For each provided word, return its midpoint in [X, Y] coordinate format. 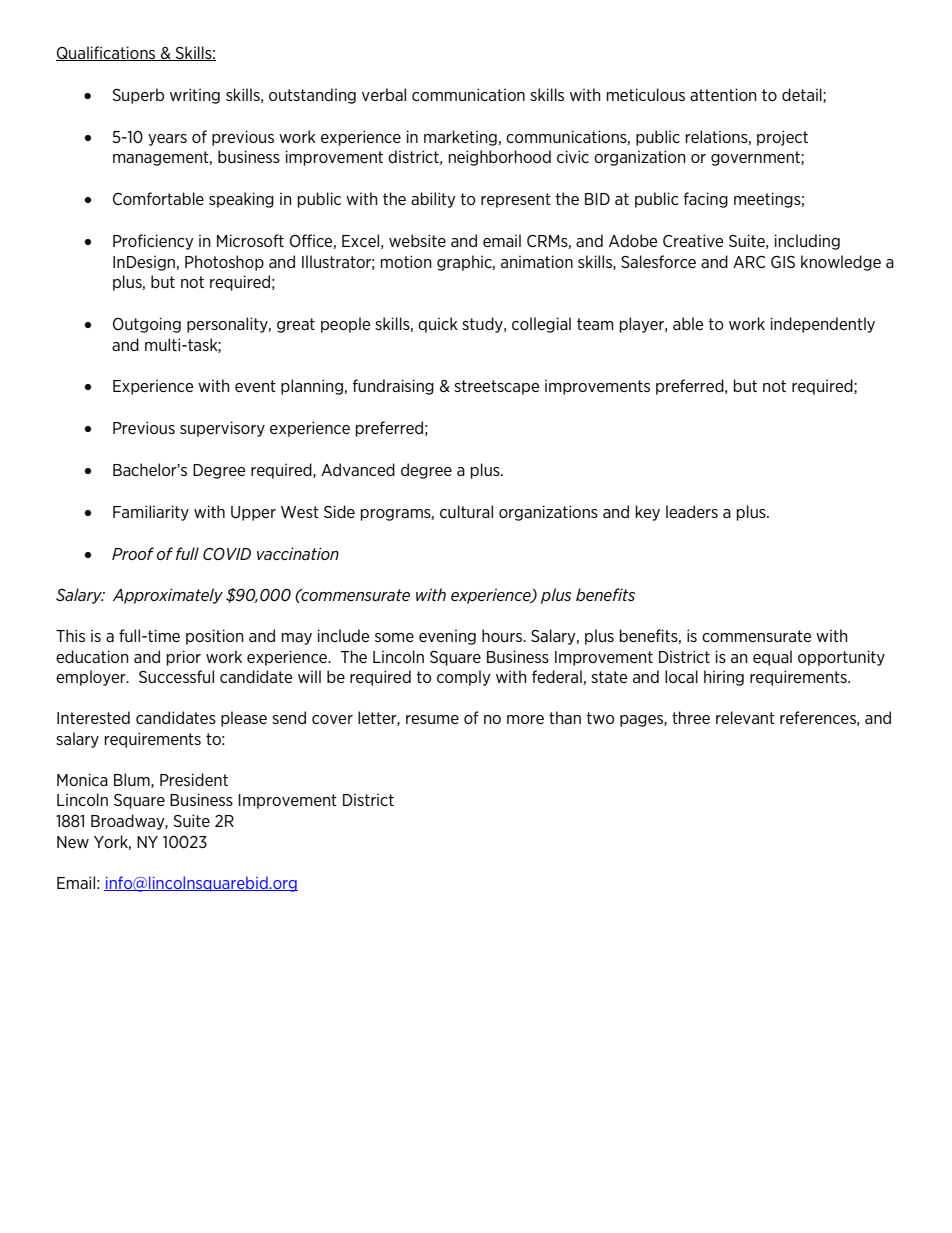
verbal [384, 94]
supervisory [222, 429]
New [73, 842]
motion [406, 261]
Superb [138, 96]
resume [432, 719]
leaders [692, 511]
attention [723, 94]
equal [772, 658]
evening [447, 637]
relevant [745, 717]
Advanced [358, 469]
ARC [749, 262]
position [215, 637]
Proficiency [153, 242]
